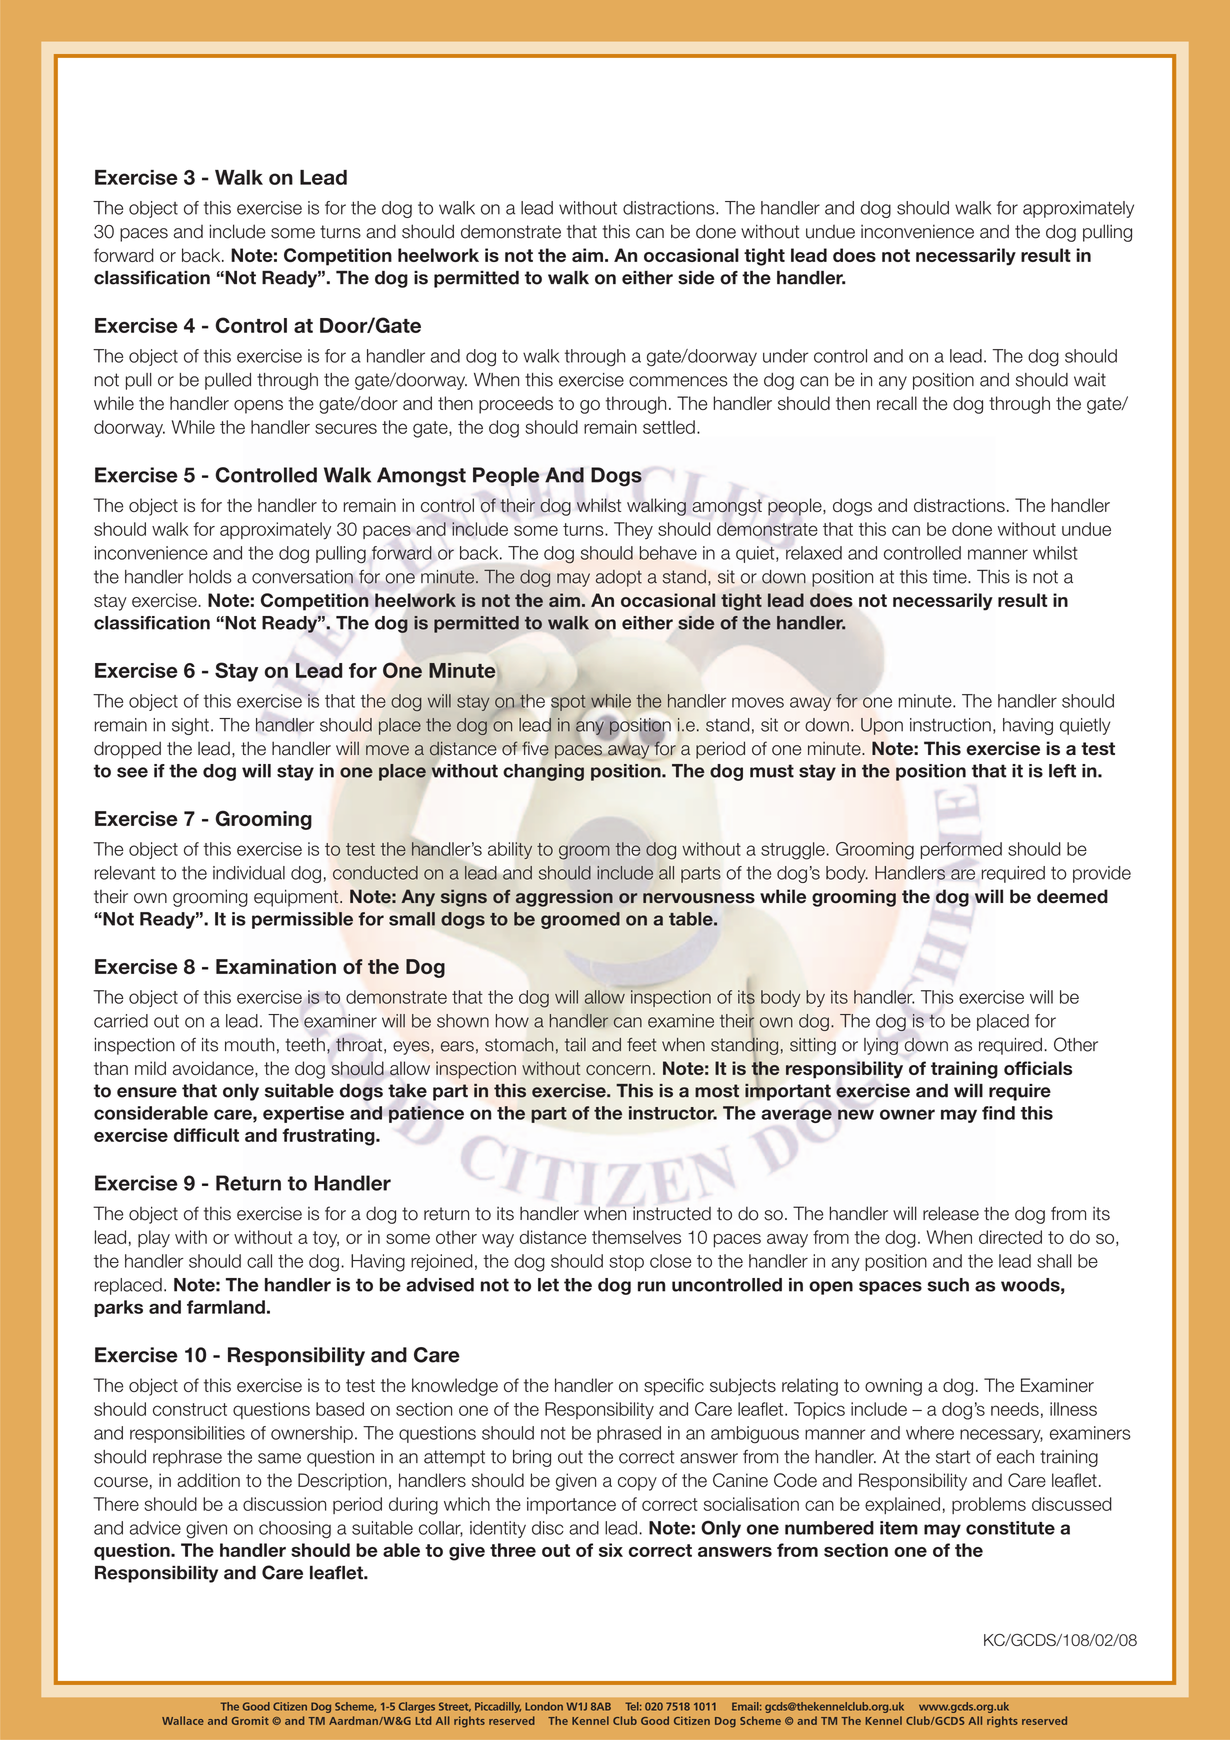 This screenshot has height=1740, width=1230. I want to click on officials, so click(1038, 1068).
